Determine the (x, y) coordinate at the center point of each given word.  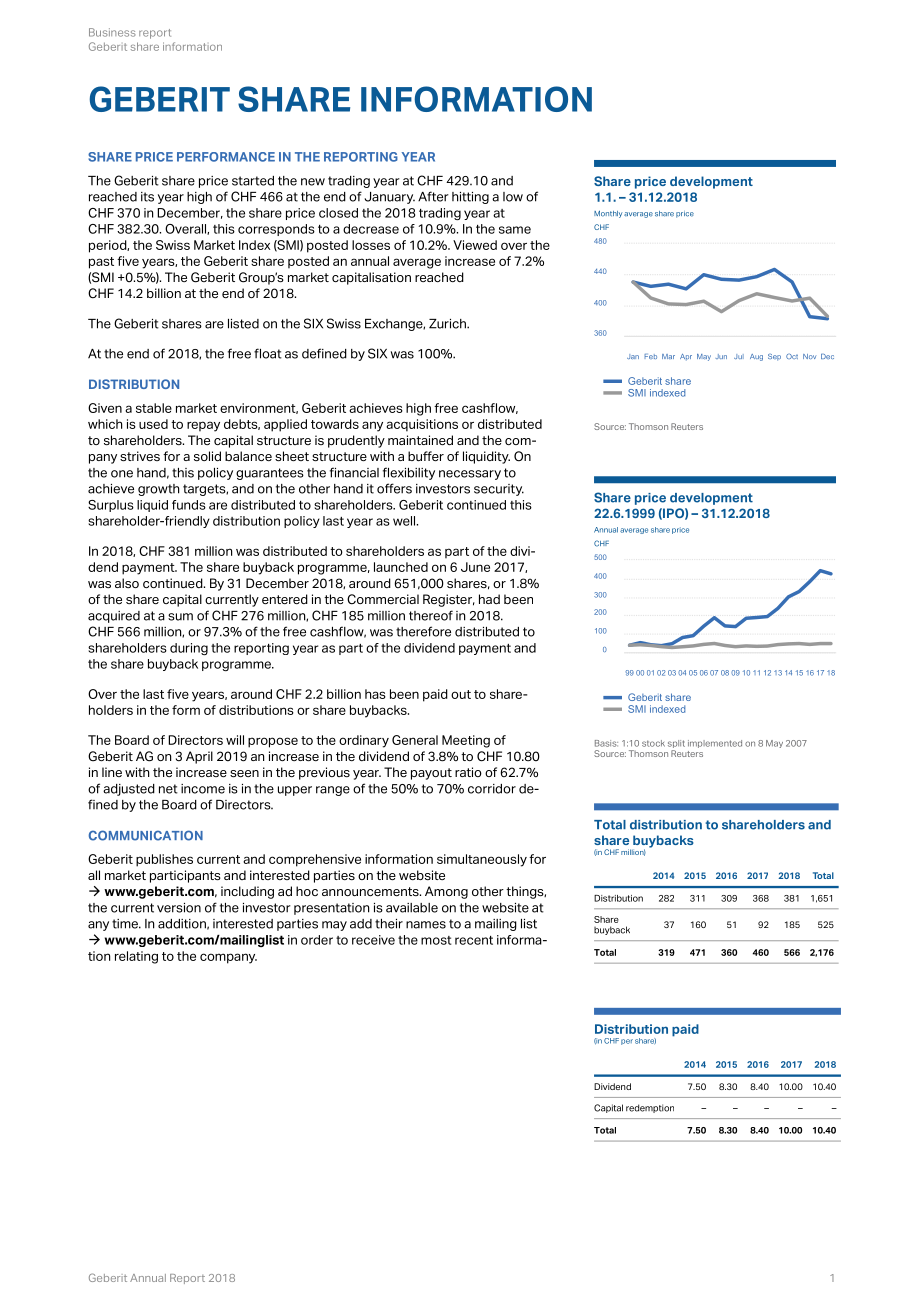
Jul (739, 356)
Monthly (608, 214)
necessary (470, 475)
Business (112, 32)
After (433, 196)
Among (446, 892)
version (179, 908)
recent (474, 940)
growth (158, 490)
